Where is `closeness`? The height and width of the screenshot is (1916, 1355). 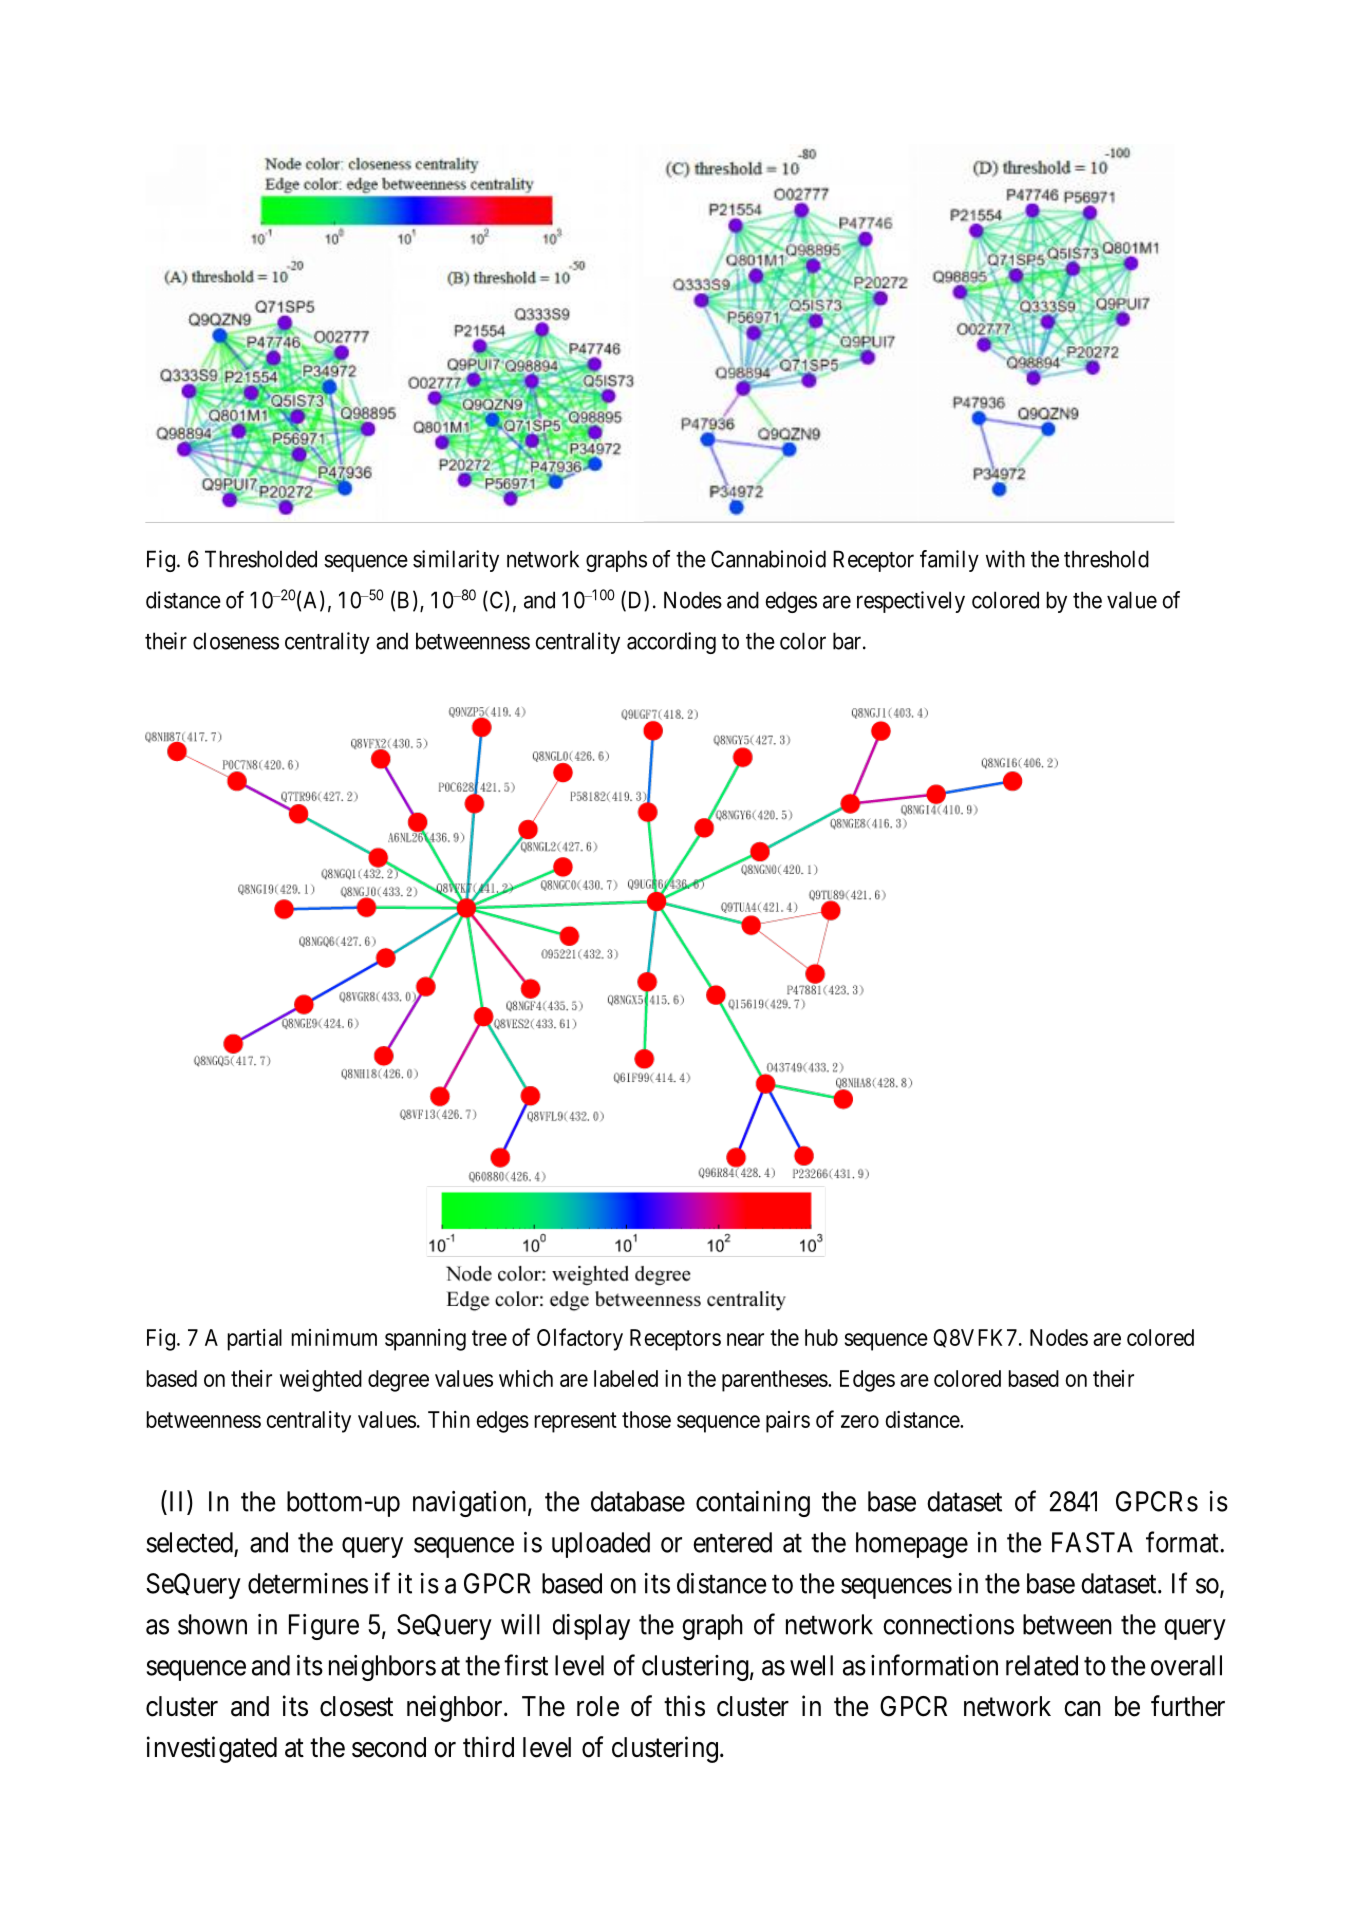
closeness is located at coordinates (236, 641).
